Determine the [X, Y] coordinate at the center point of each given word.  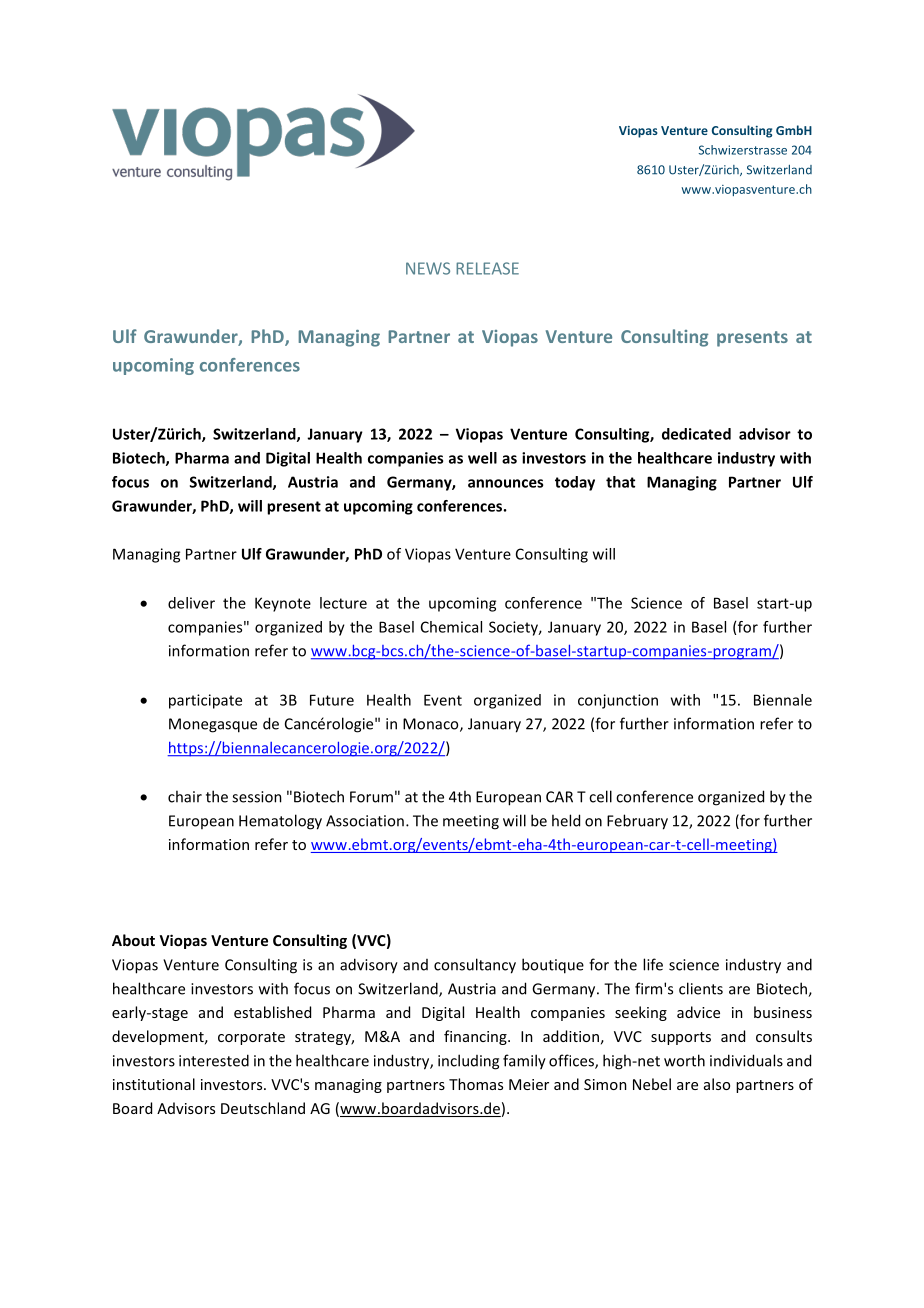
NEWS [428, 268]
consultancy [475, 966]
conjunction [618, 701]
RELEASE [487, 268]
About [133, 940]
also [717, 1084]
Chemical [451, 627]
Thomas [476, 1084]
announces [505, 483]
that [620, 482]
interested [214, 1060]
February [637, 822]
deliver [191, 603]
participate [205, 701]
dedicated [696, 434]
